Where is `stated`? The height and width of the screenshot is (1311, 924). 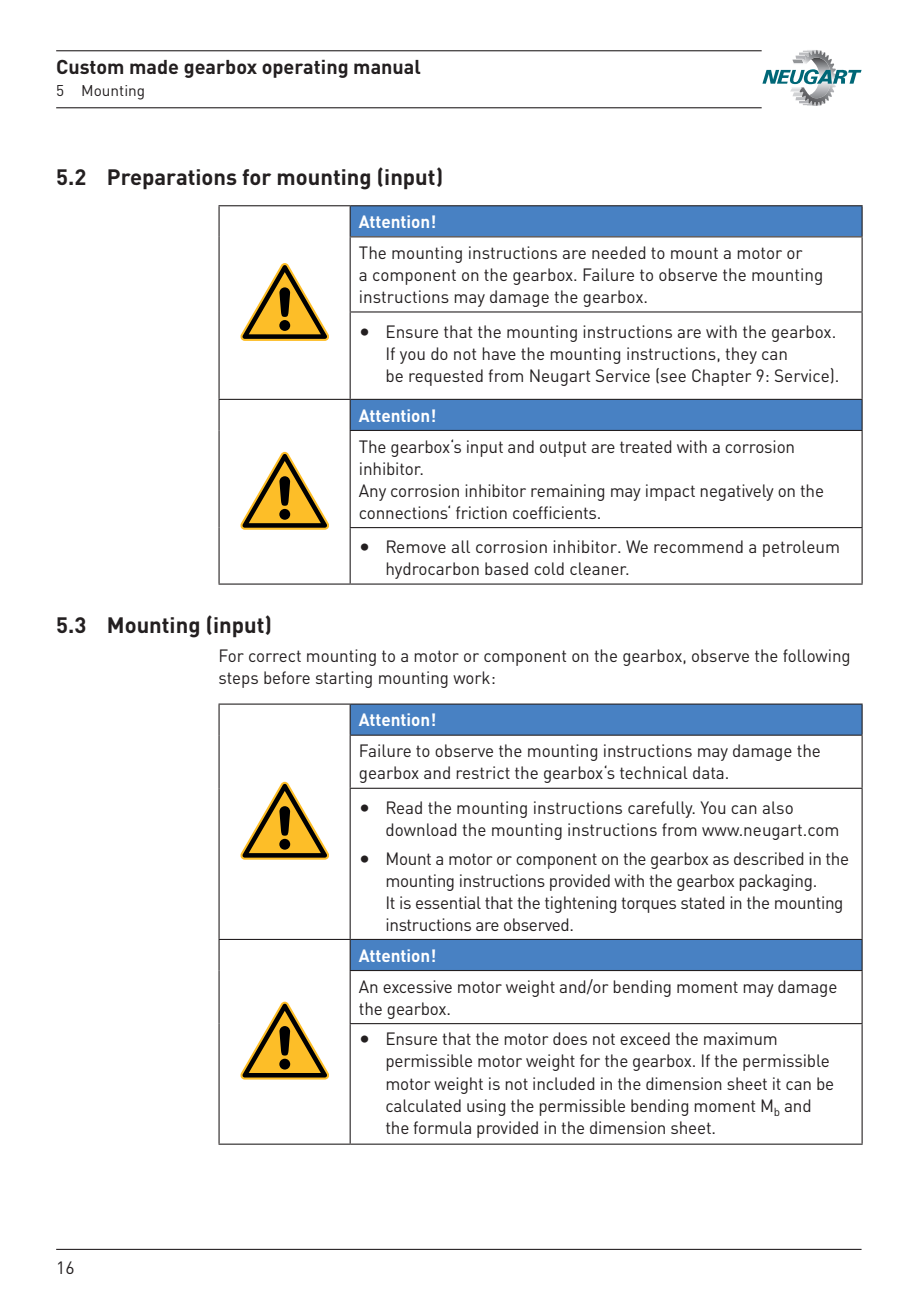
stated is located at coordinates (703, 902).
